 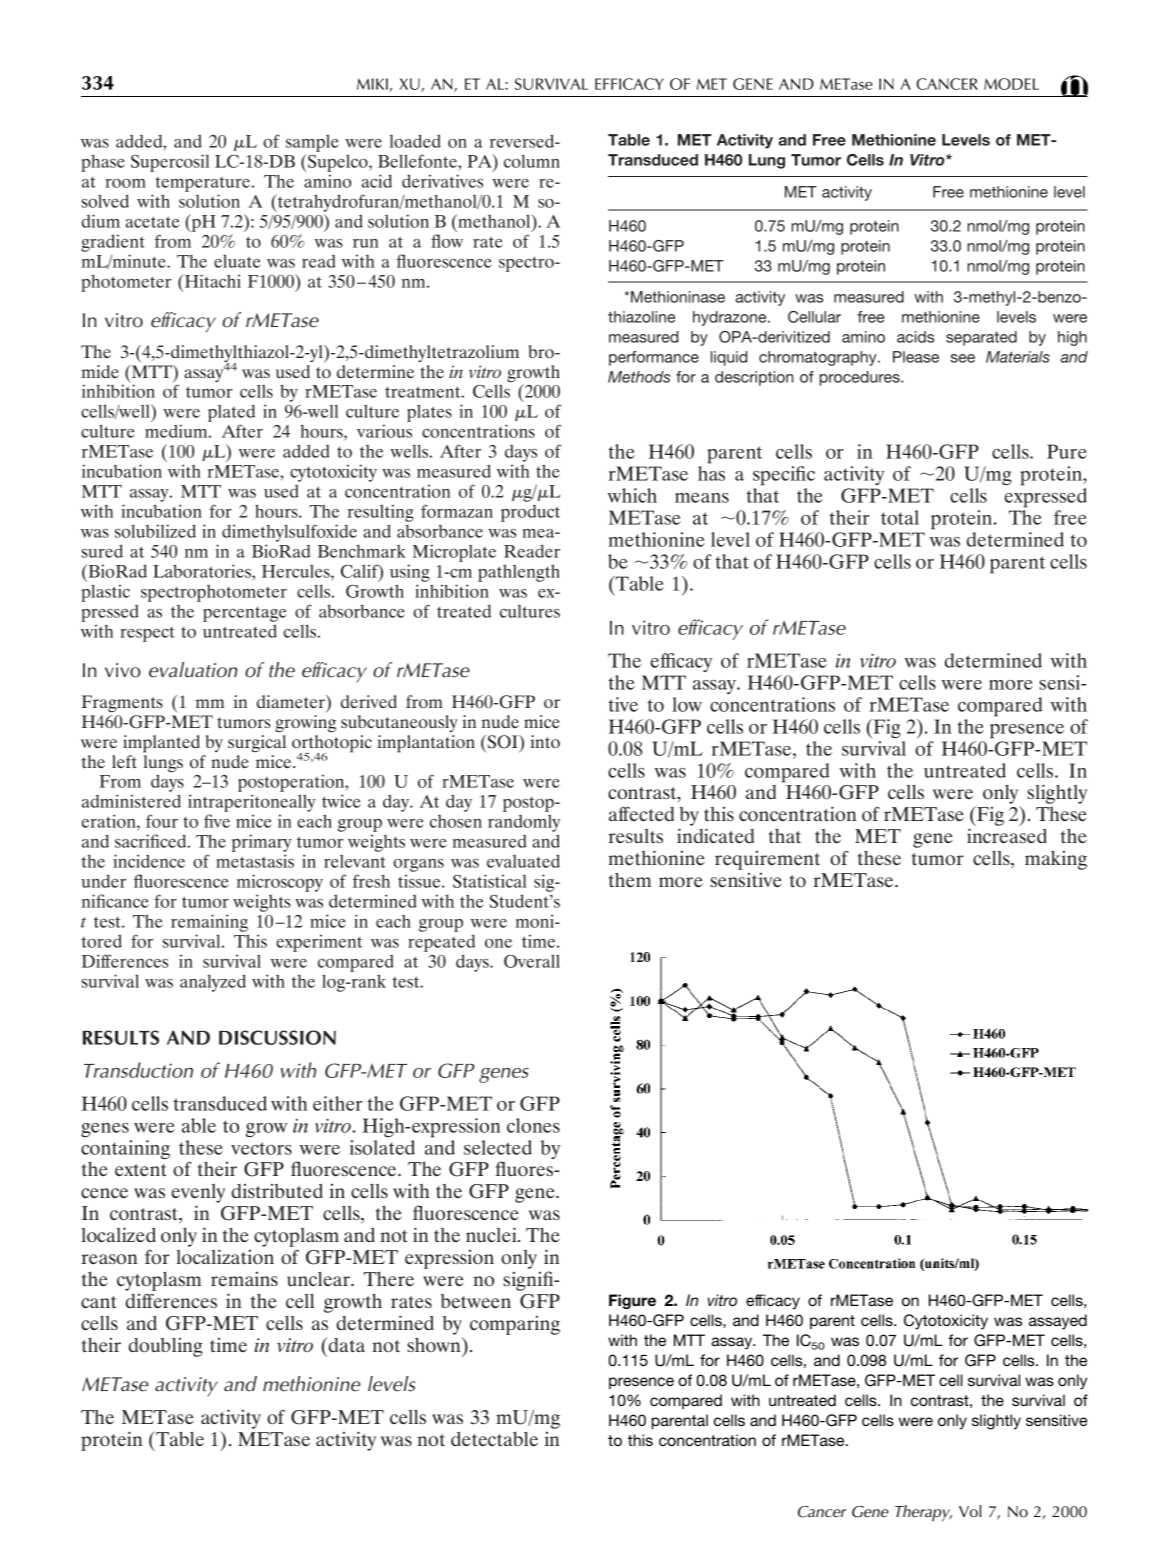 What do you see at coordinates (203, 571) in the page?
I see `Laboratories` at bounding box center [203, 571].
